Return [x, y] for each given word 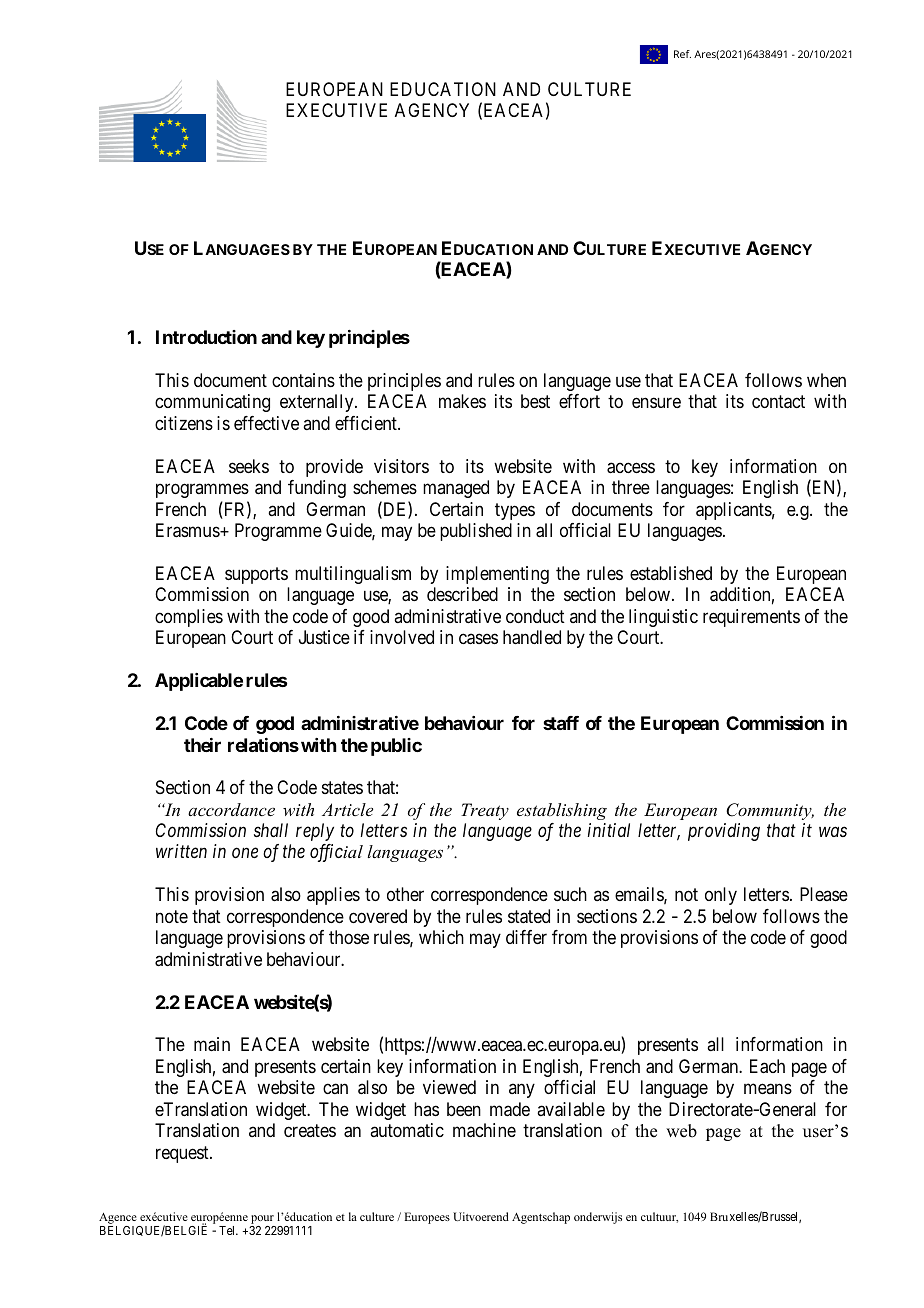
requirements [751, 618]
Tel [228, 1230]
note [172, 916]
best [535, 401]
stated [529, 916]
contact [778, 402]
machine [484, 1130]
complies [189, 618]
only [721, 896]
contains [303, 380]
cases [478, 639]
